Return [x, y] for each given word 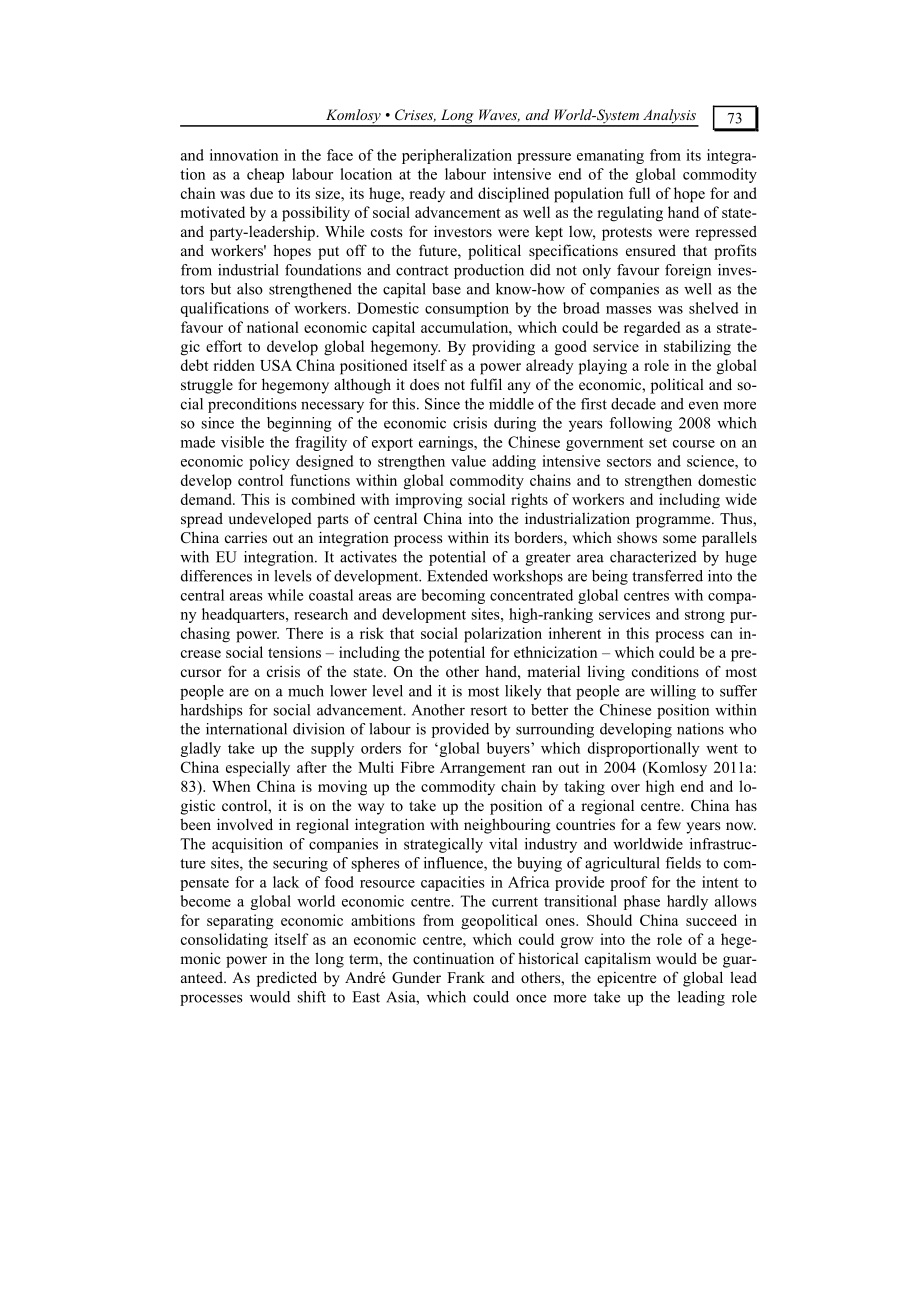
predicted [287, 979]
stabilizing [697, 348]
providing [503, 348]
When [231, 786]
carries [246, 537]
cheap [265, 175]
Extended [457, 576]
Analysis [669, 117]
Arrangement [483, 769]
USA [276, 365]
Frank [466, 977]
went [722, 749]
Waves [499, 115]
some [679, 539]
